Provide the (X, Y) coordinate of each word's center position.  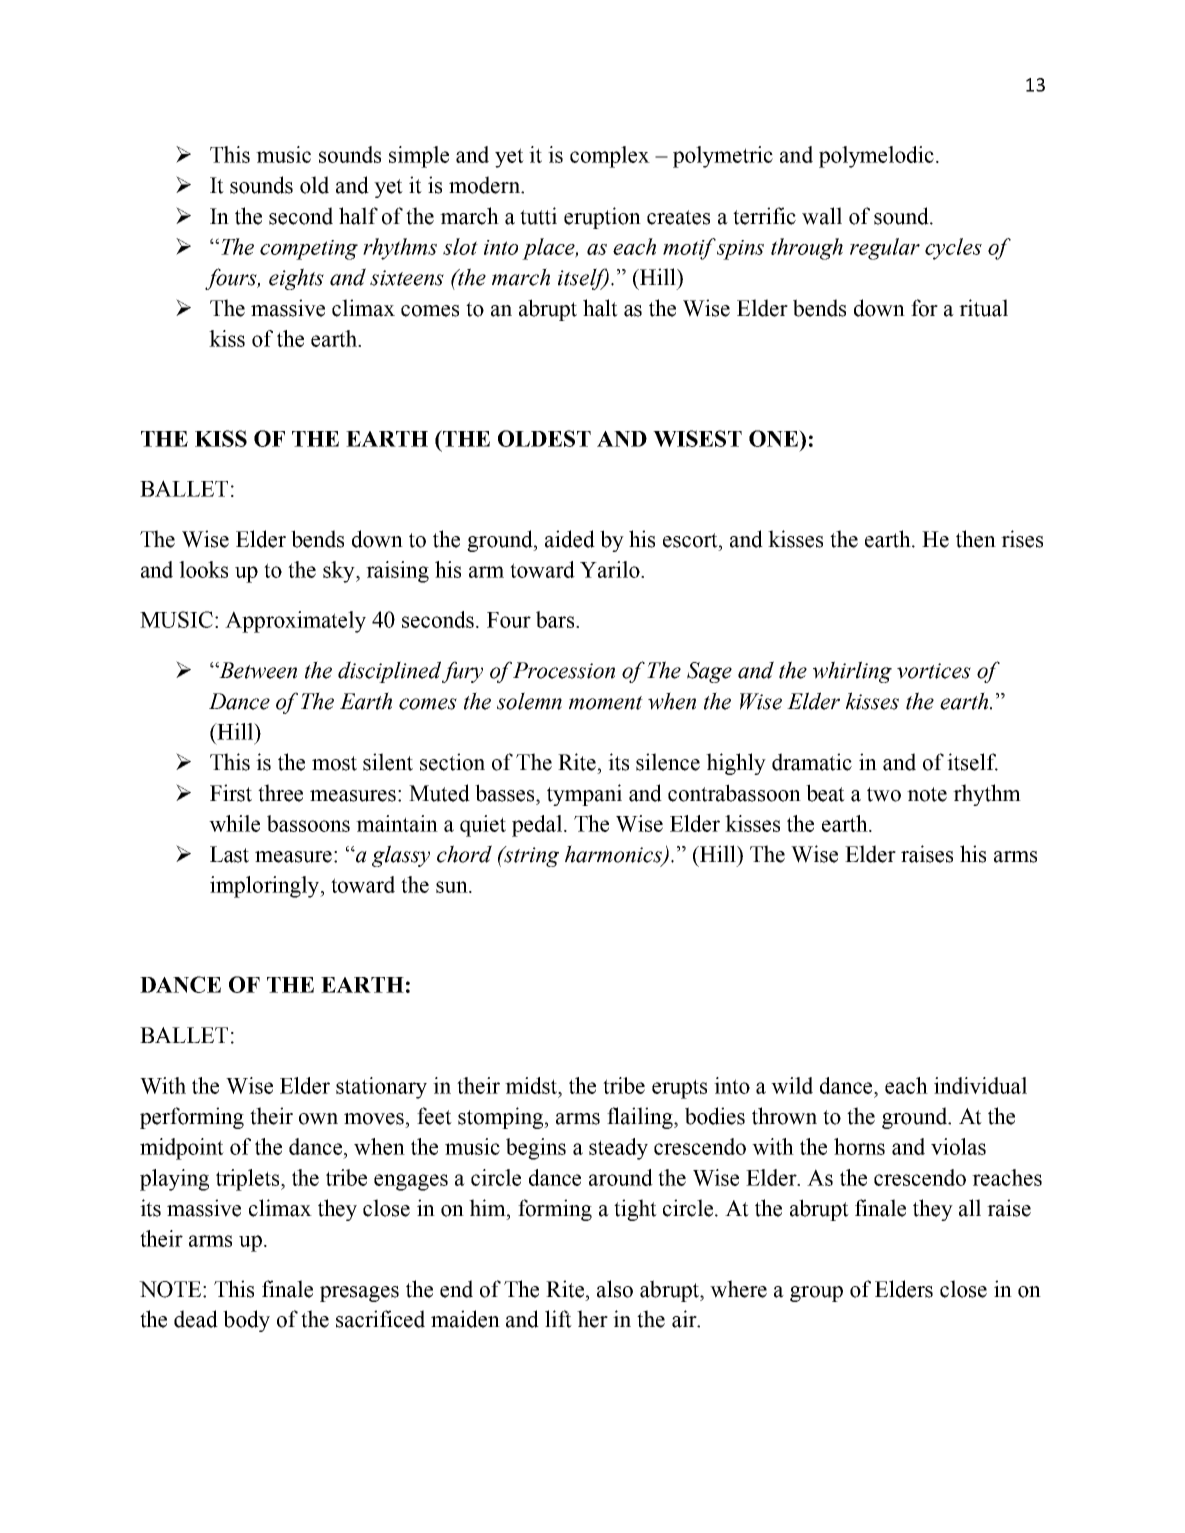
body (246, 1321)
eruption (602, 218)
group (816, 1294)
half (358, 216)
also (615, 1289)
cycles (953, 249)
